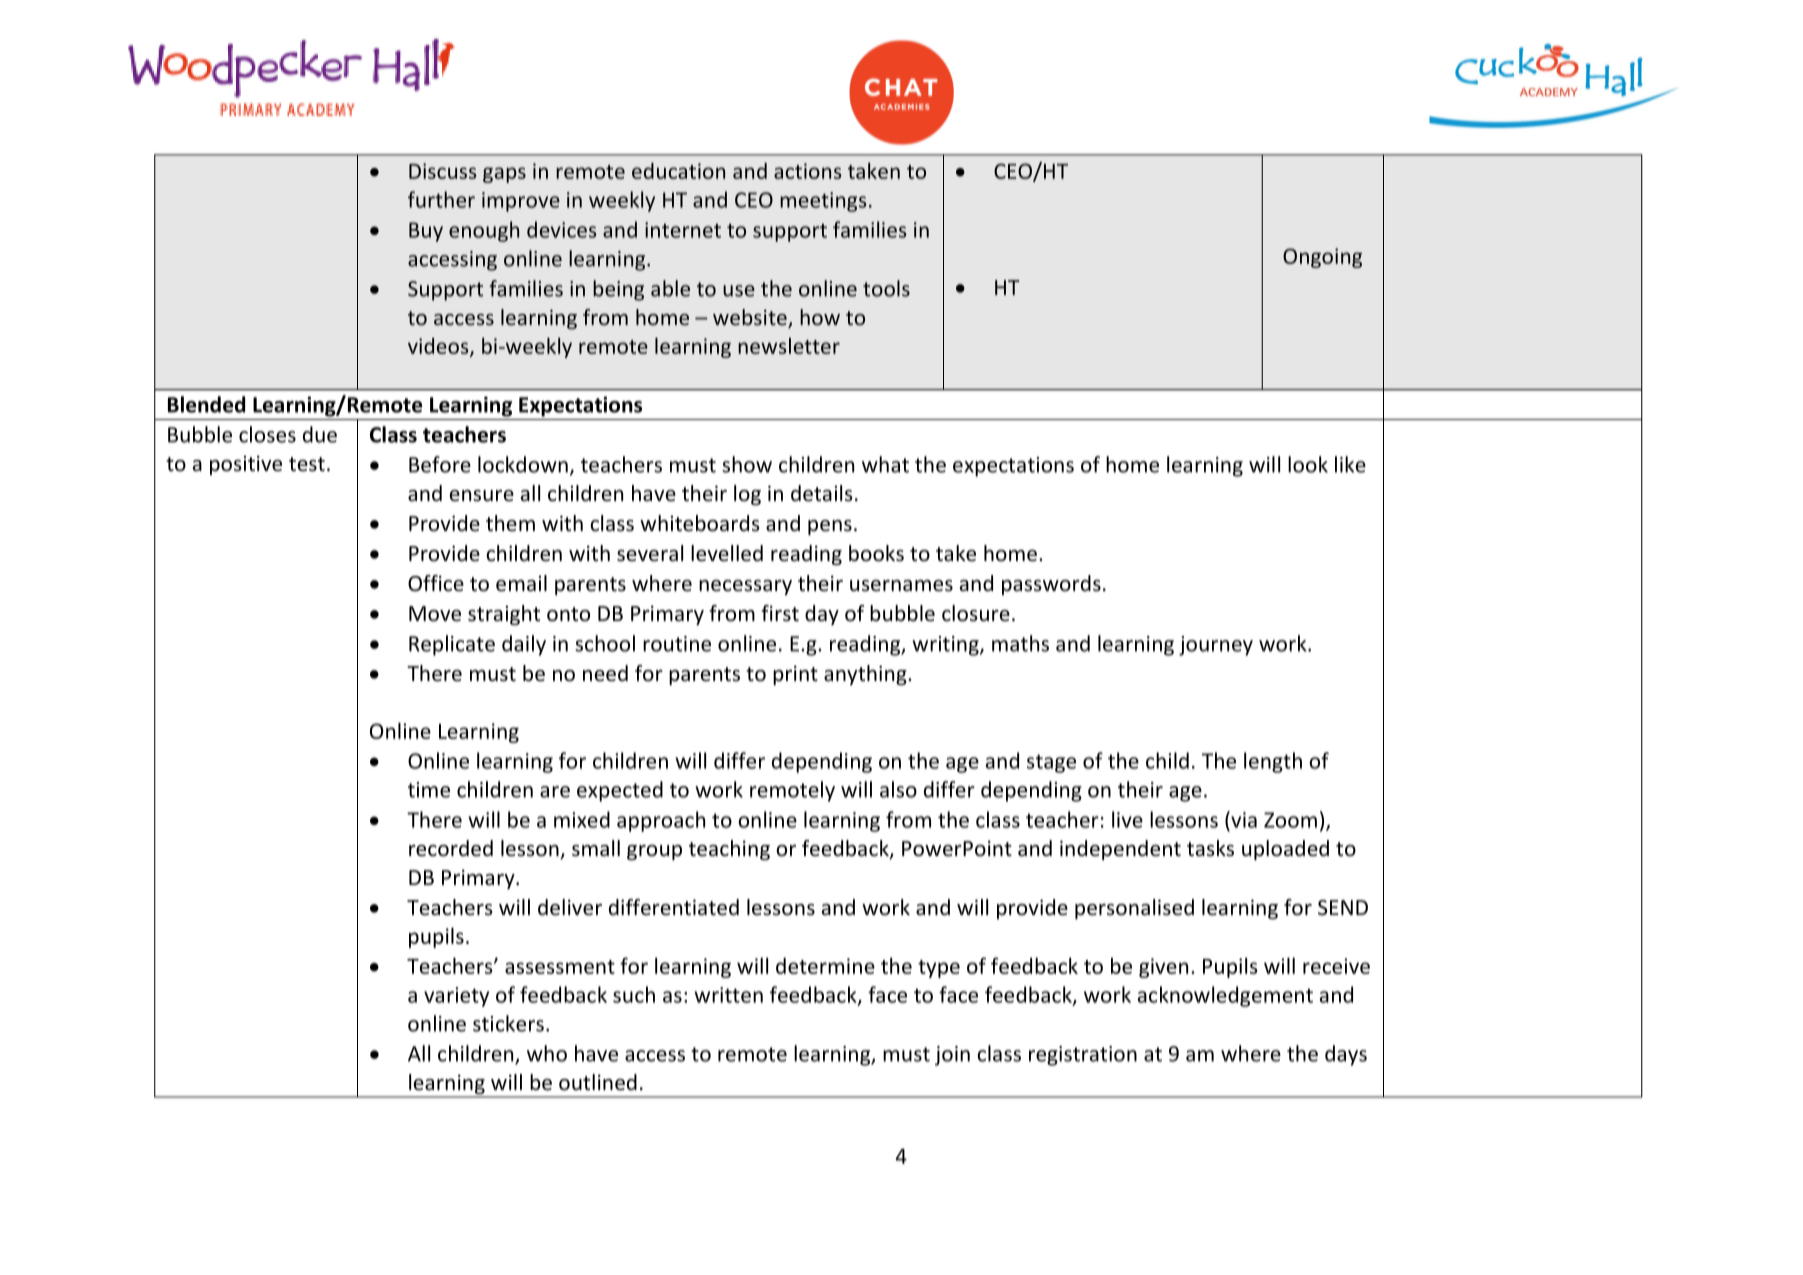  What do you see at coordinates (429, 790) in the screenshot?
I see `time` at bounding box center [429, 790].
